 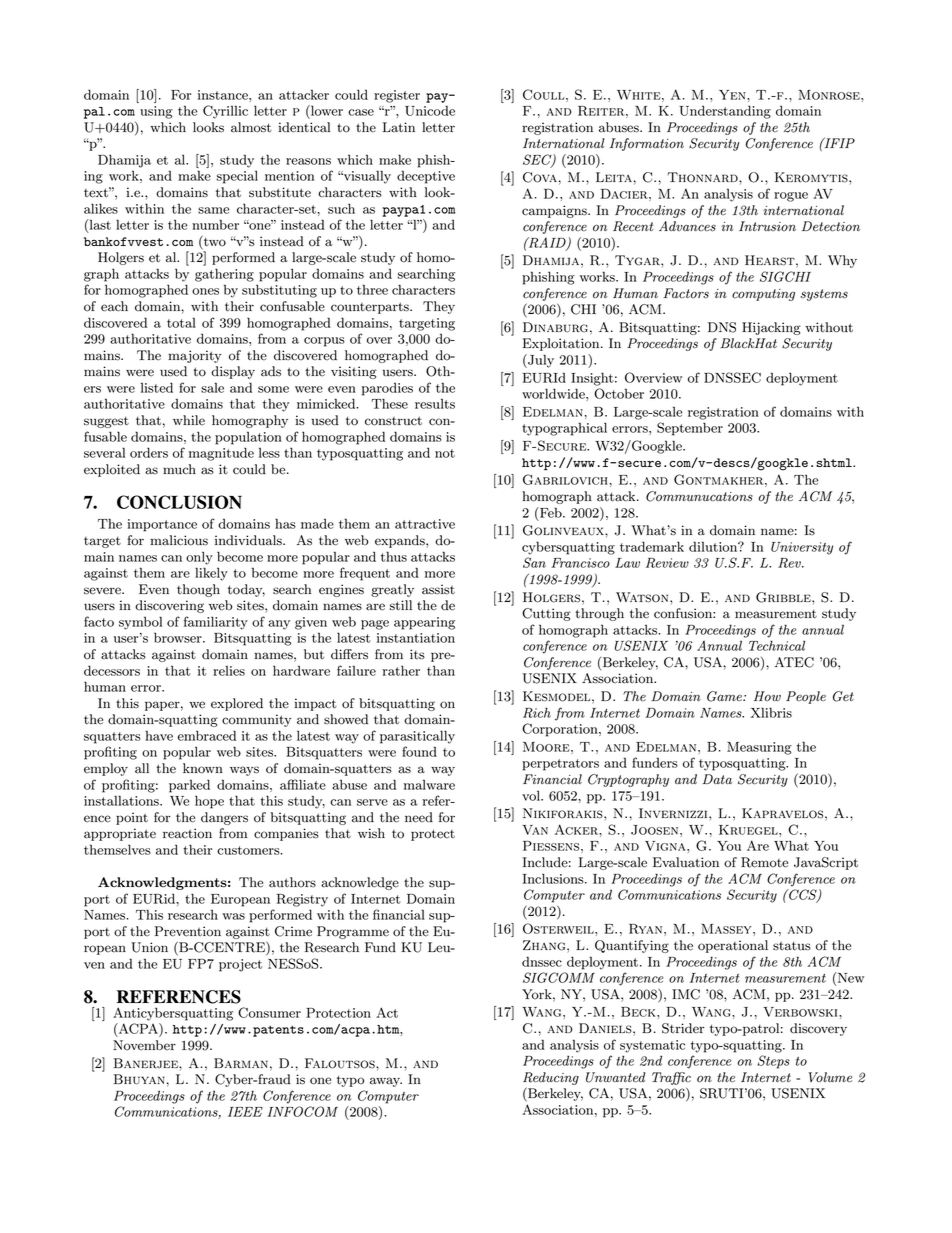 I want to click on Technical, so click(x=777, y=645).
